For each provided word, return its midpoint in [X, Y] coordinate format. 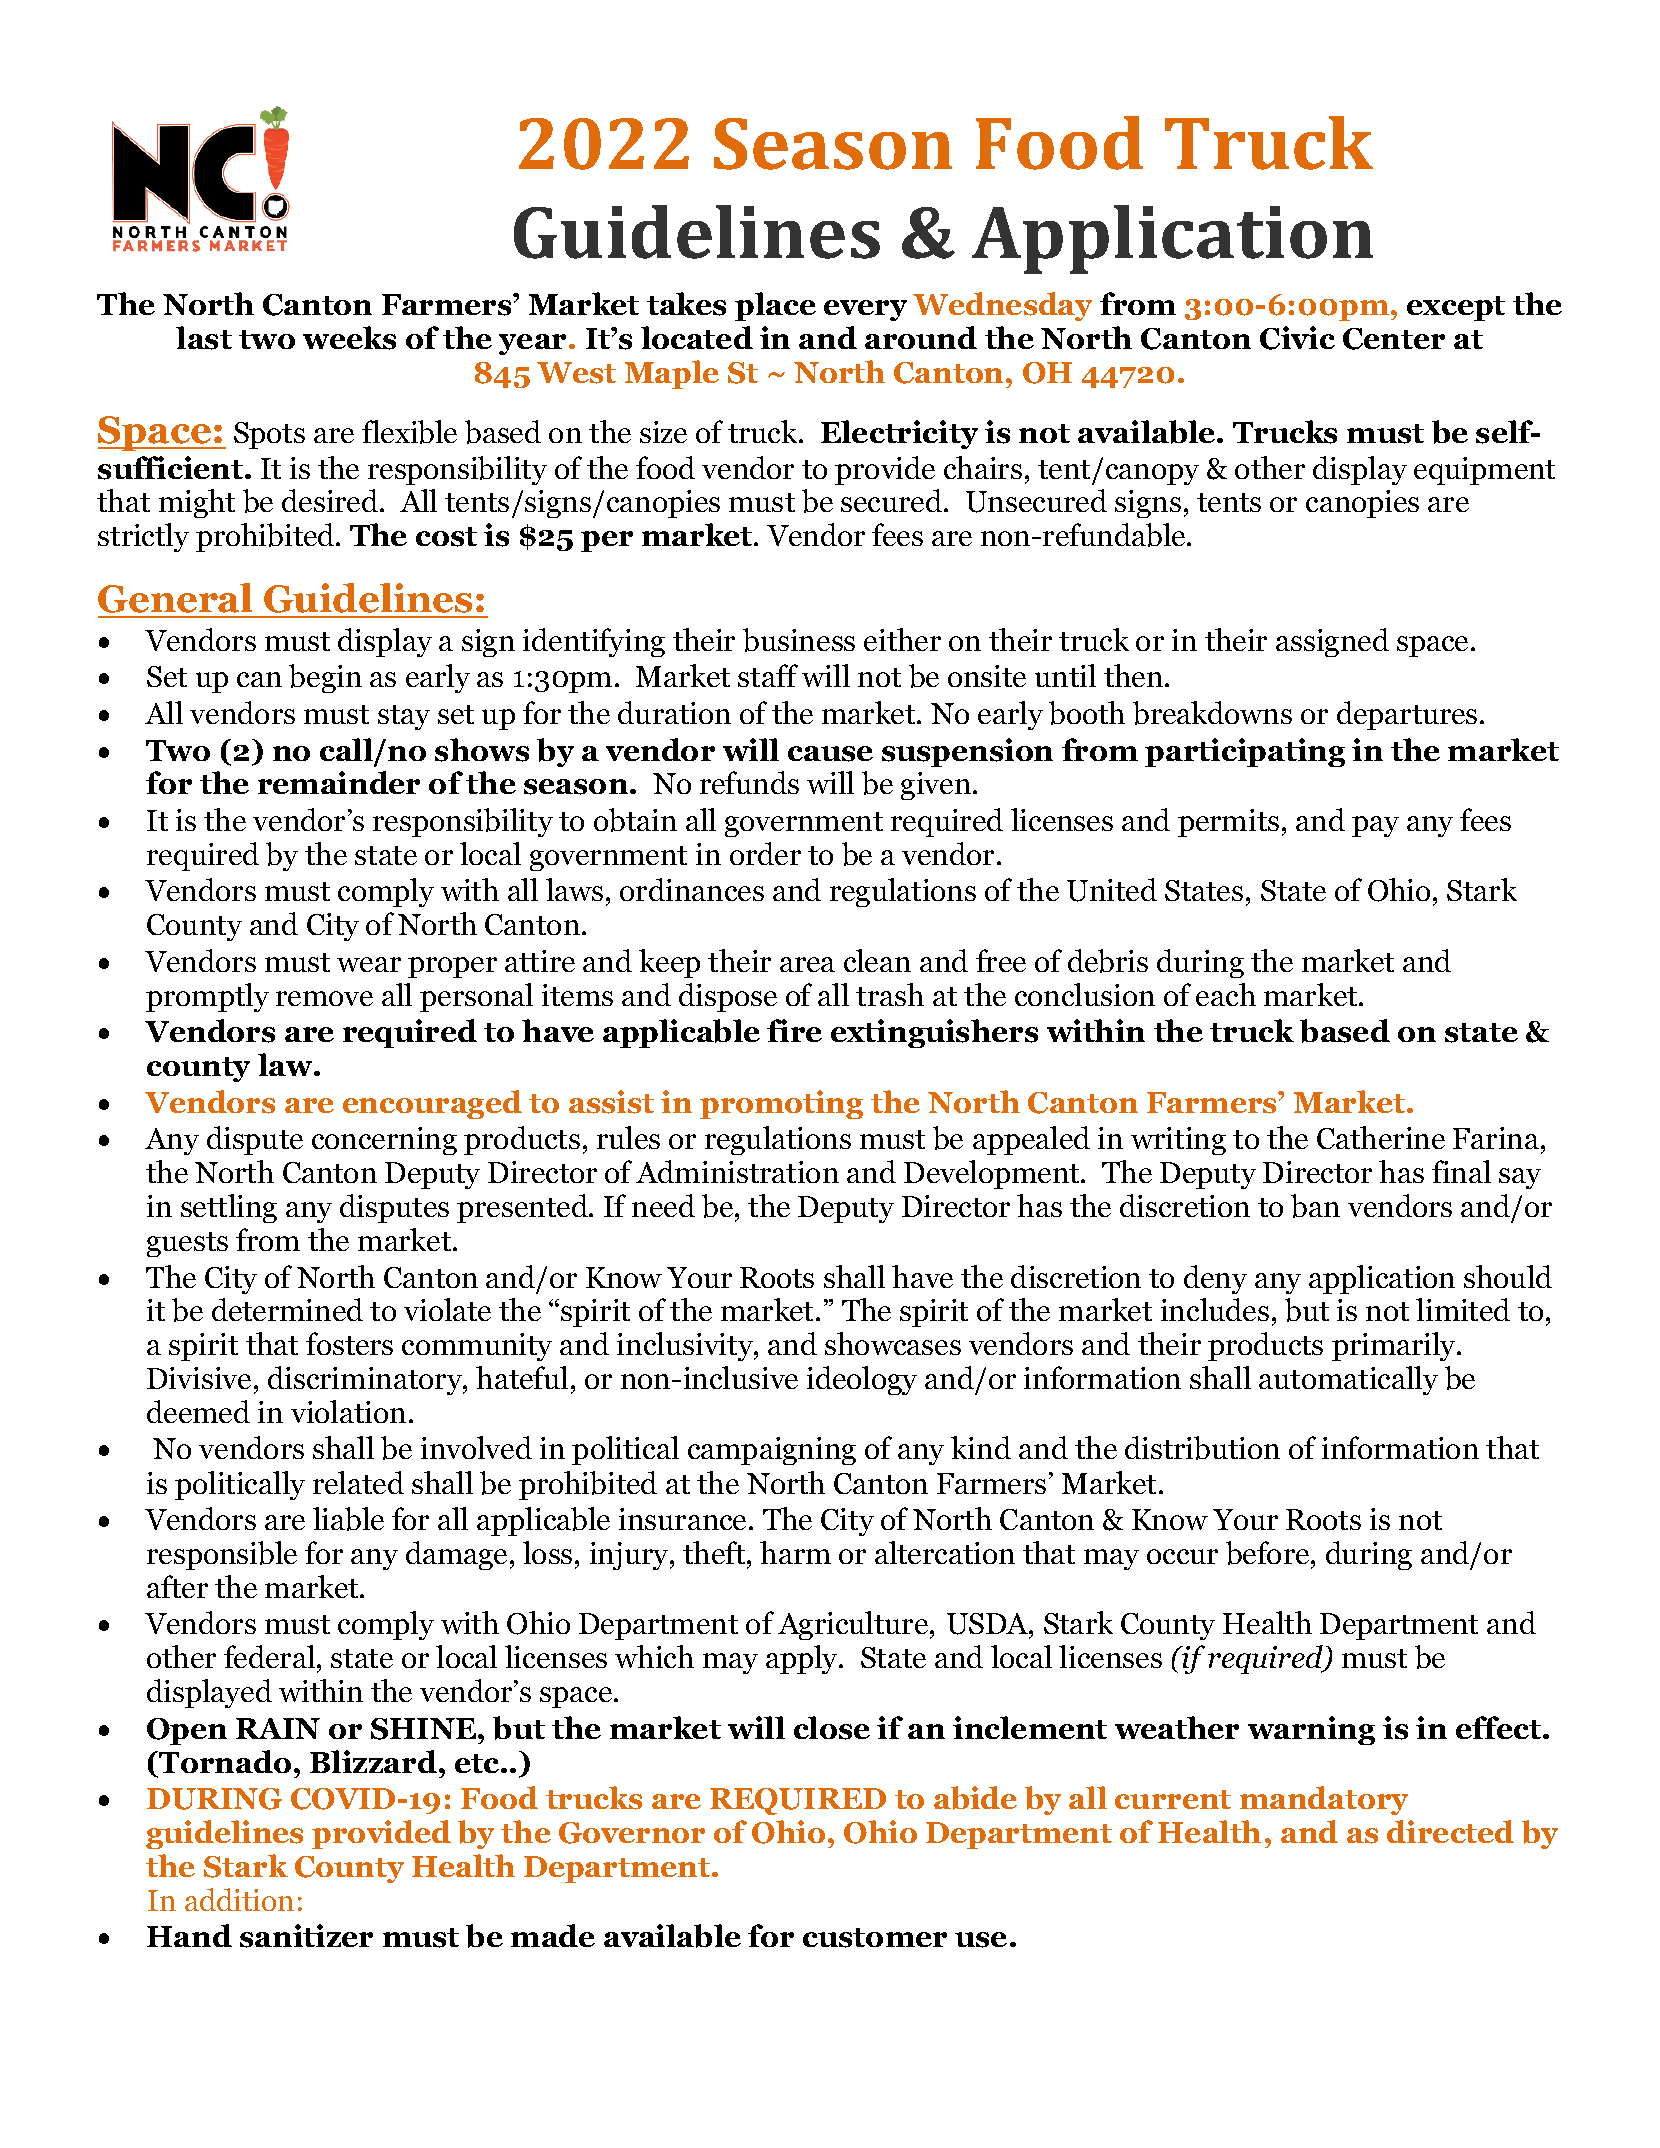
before [1267, 1553]
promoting [781, 1104]
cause [830, 754]
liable [348, 1519]
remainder [339, 782]
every [865, 310]
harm [795, 1552]
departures [1407, 715]
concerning [384, 1141]
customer [875, 1938]
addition [239, 1899]
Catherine [1381, 1137]
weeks [349, 338]
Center [1394, 339]
